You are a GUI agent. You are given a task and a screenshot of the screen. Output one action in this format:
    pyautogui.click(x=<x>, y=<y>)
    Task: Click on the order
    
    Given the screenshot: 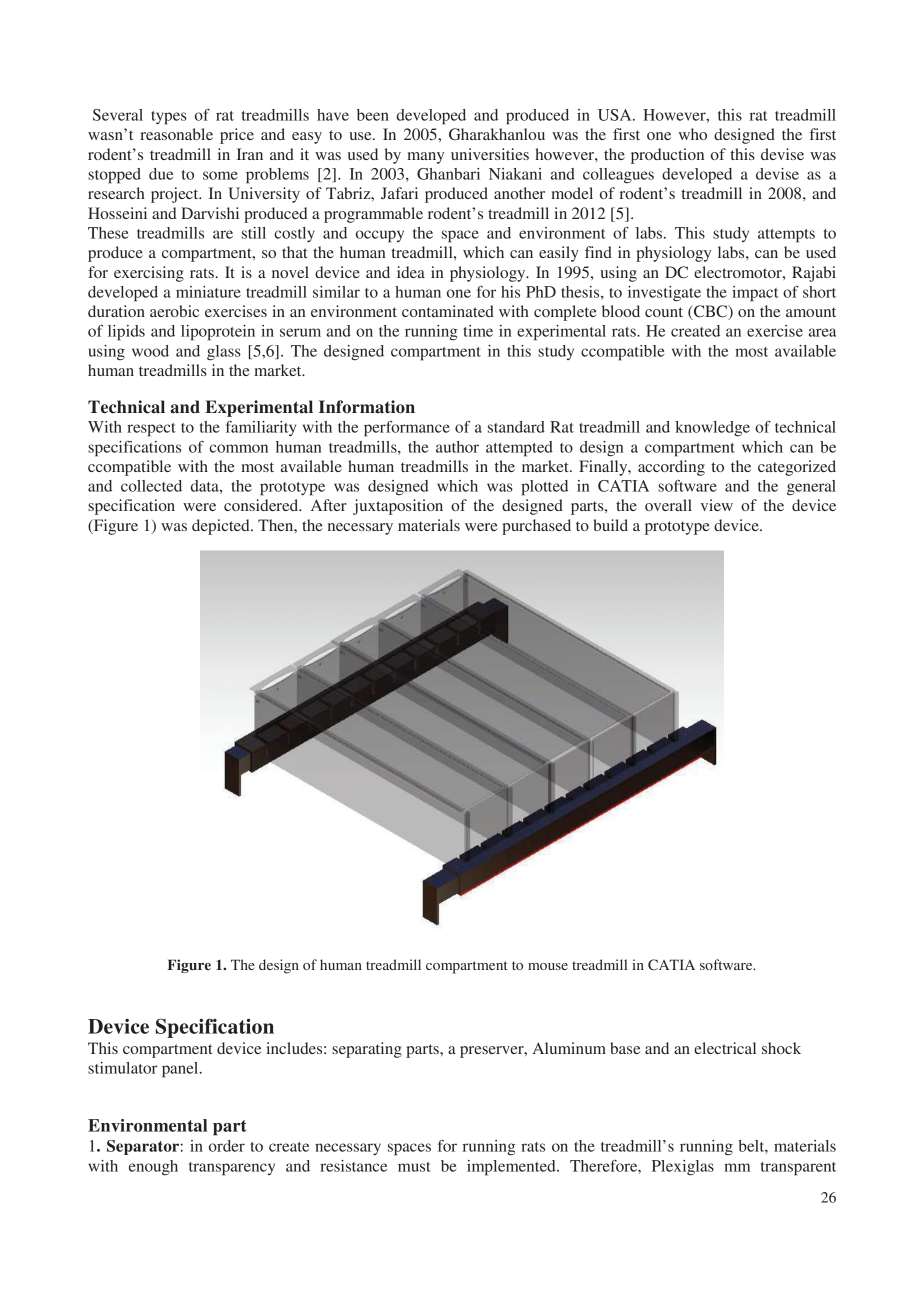 What is the action you would take?
    pyautogui.click(x=227, y=1146)
